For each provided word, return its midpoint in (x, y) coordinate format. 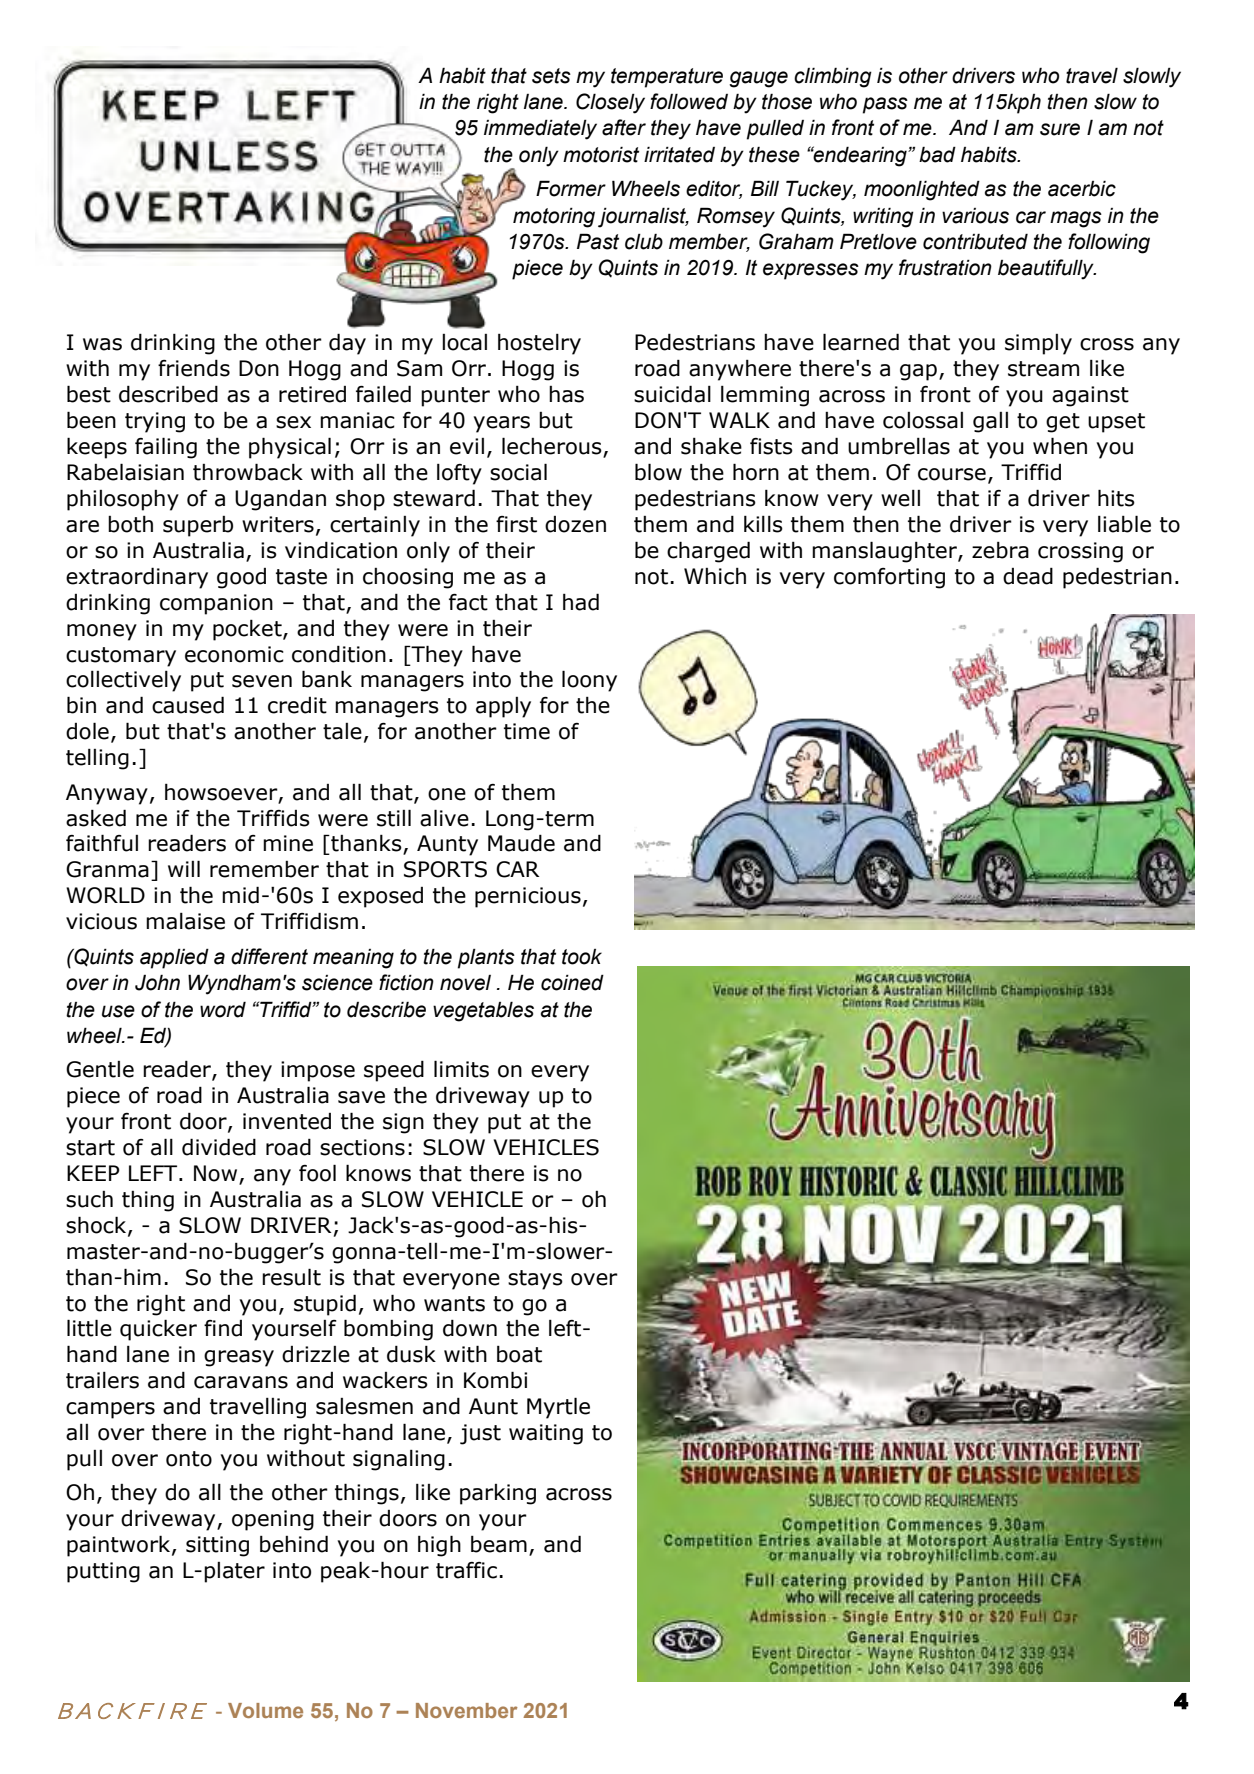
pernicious (528, 897)
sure (1060, 129)
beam (499, 1544)
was (102, 344)
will (184, 868)
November (467, 1710)
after (624, 127)
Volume (265, 1710)
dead (1028, 576)
